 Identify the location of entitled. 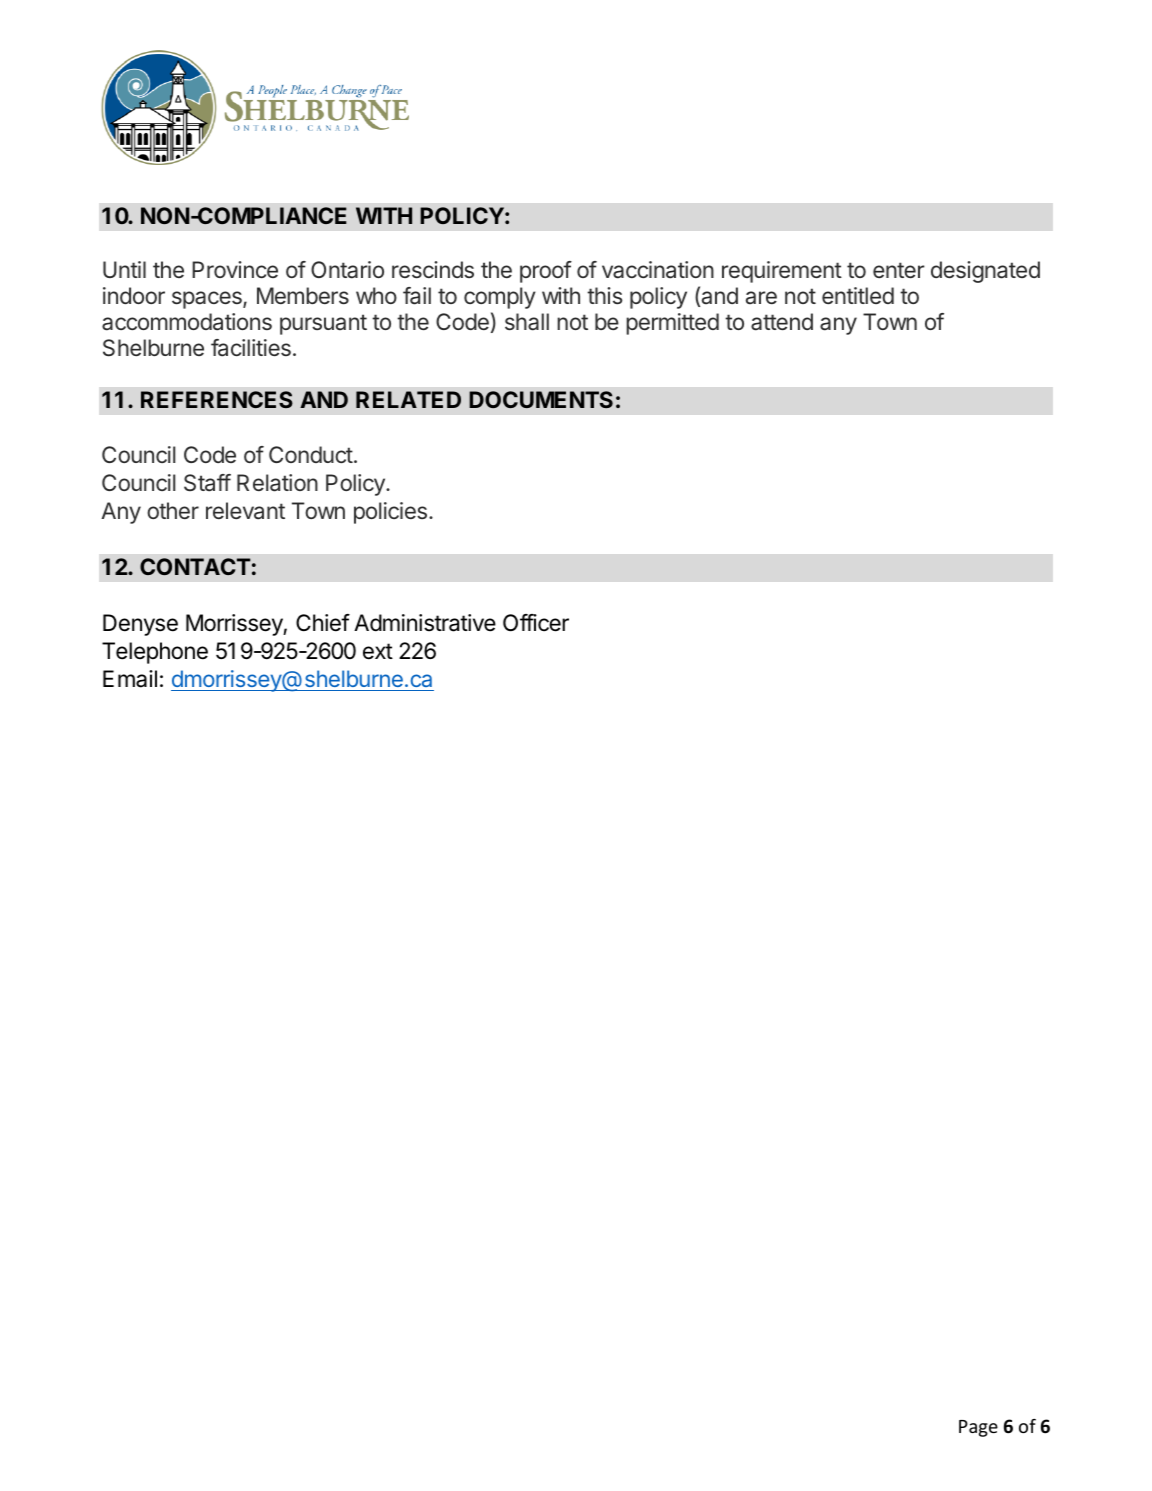
(858, 295).
